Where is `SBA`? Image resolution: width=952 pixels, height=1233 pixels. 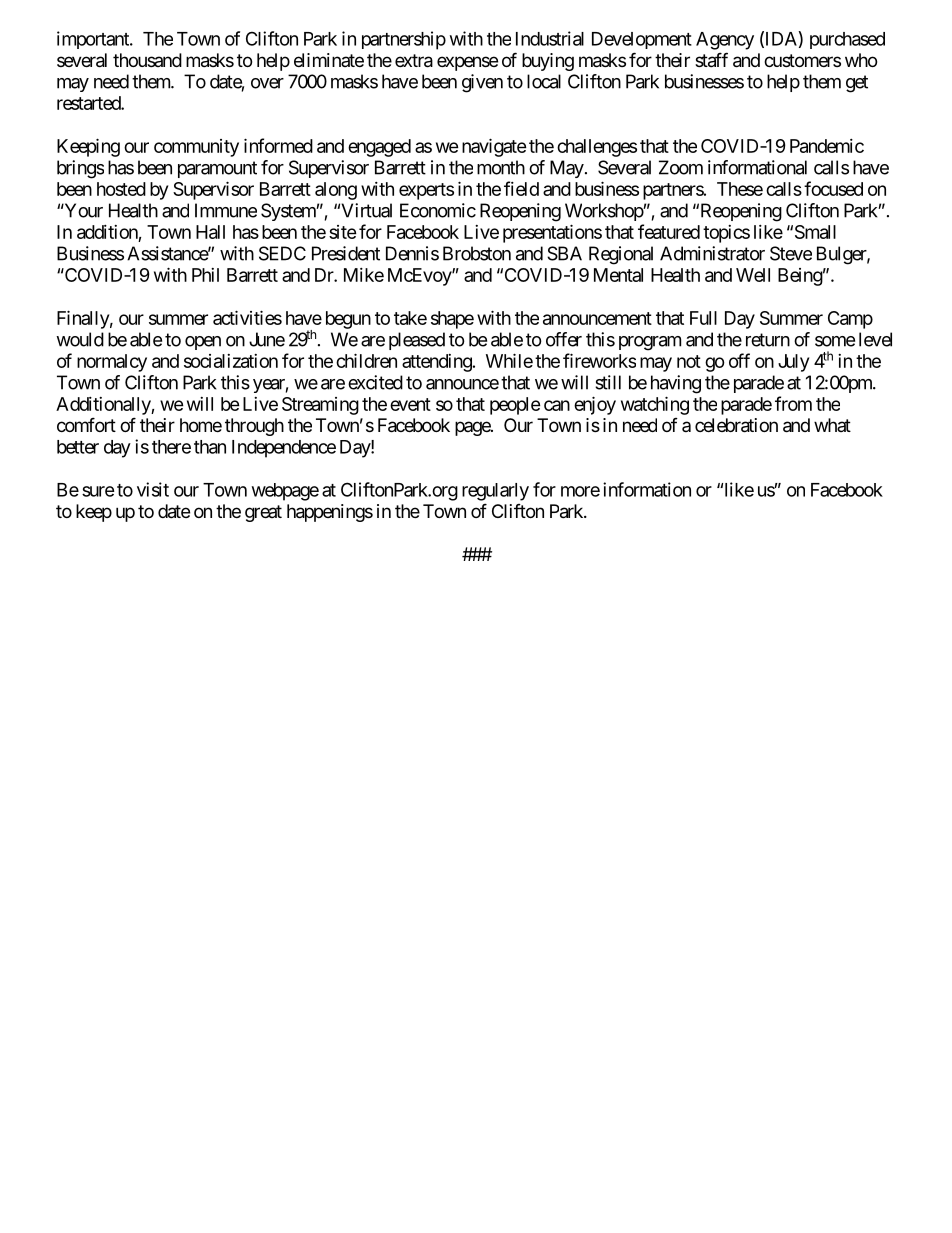
SBA is located at coordinates (564, 253).
